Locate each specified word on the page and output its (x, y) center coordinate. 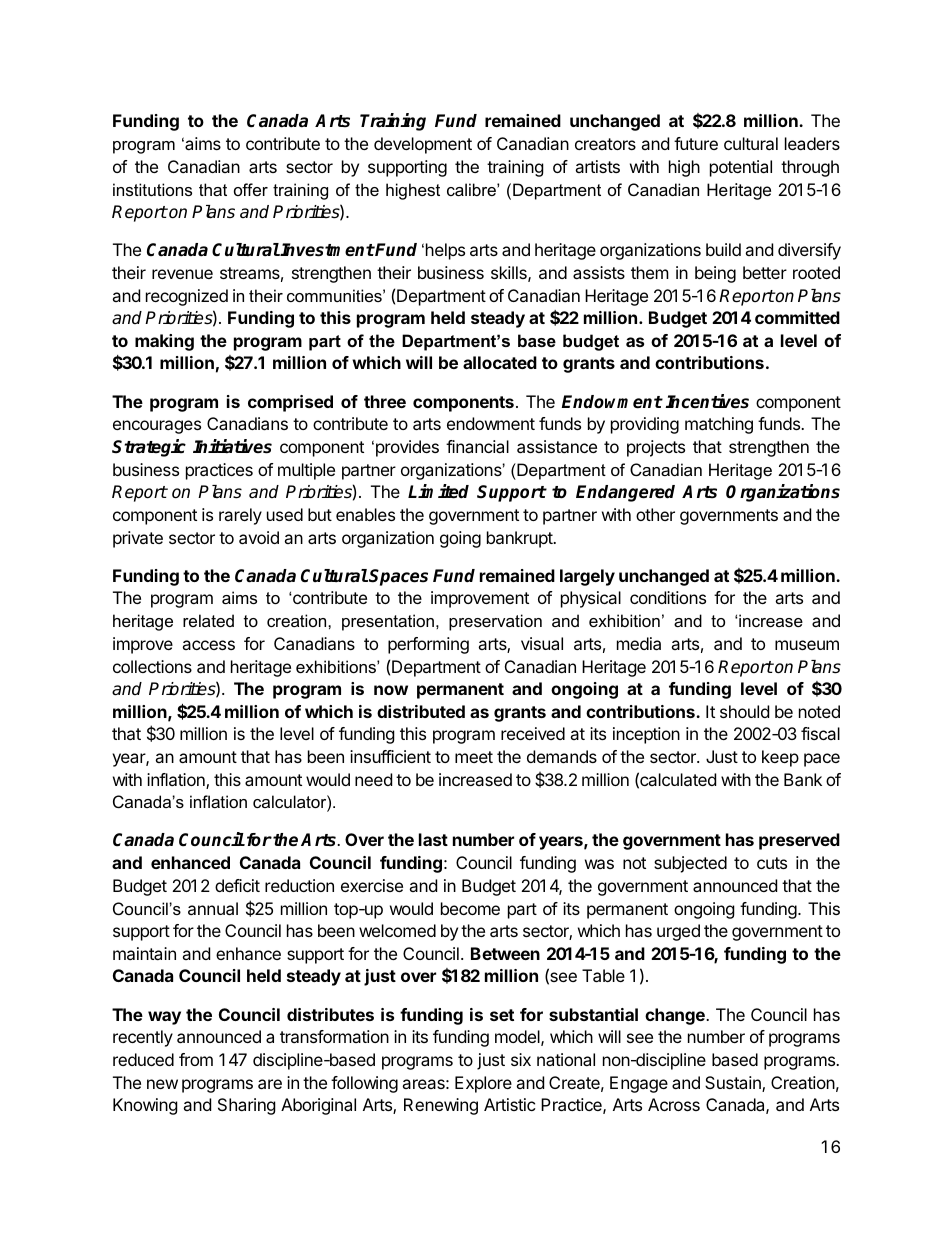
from (196, 1059)
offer (251, 189)
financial (477, 446)
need (373, 779)
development (423, 145)
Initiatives (232, 446)
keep (780, 758)
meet (474, 757)
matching (719, 425)
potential (741, 168)
